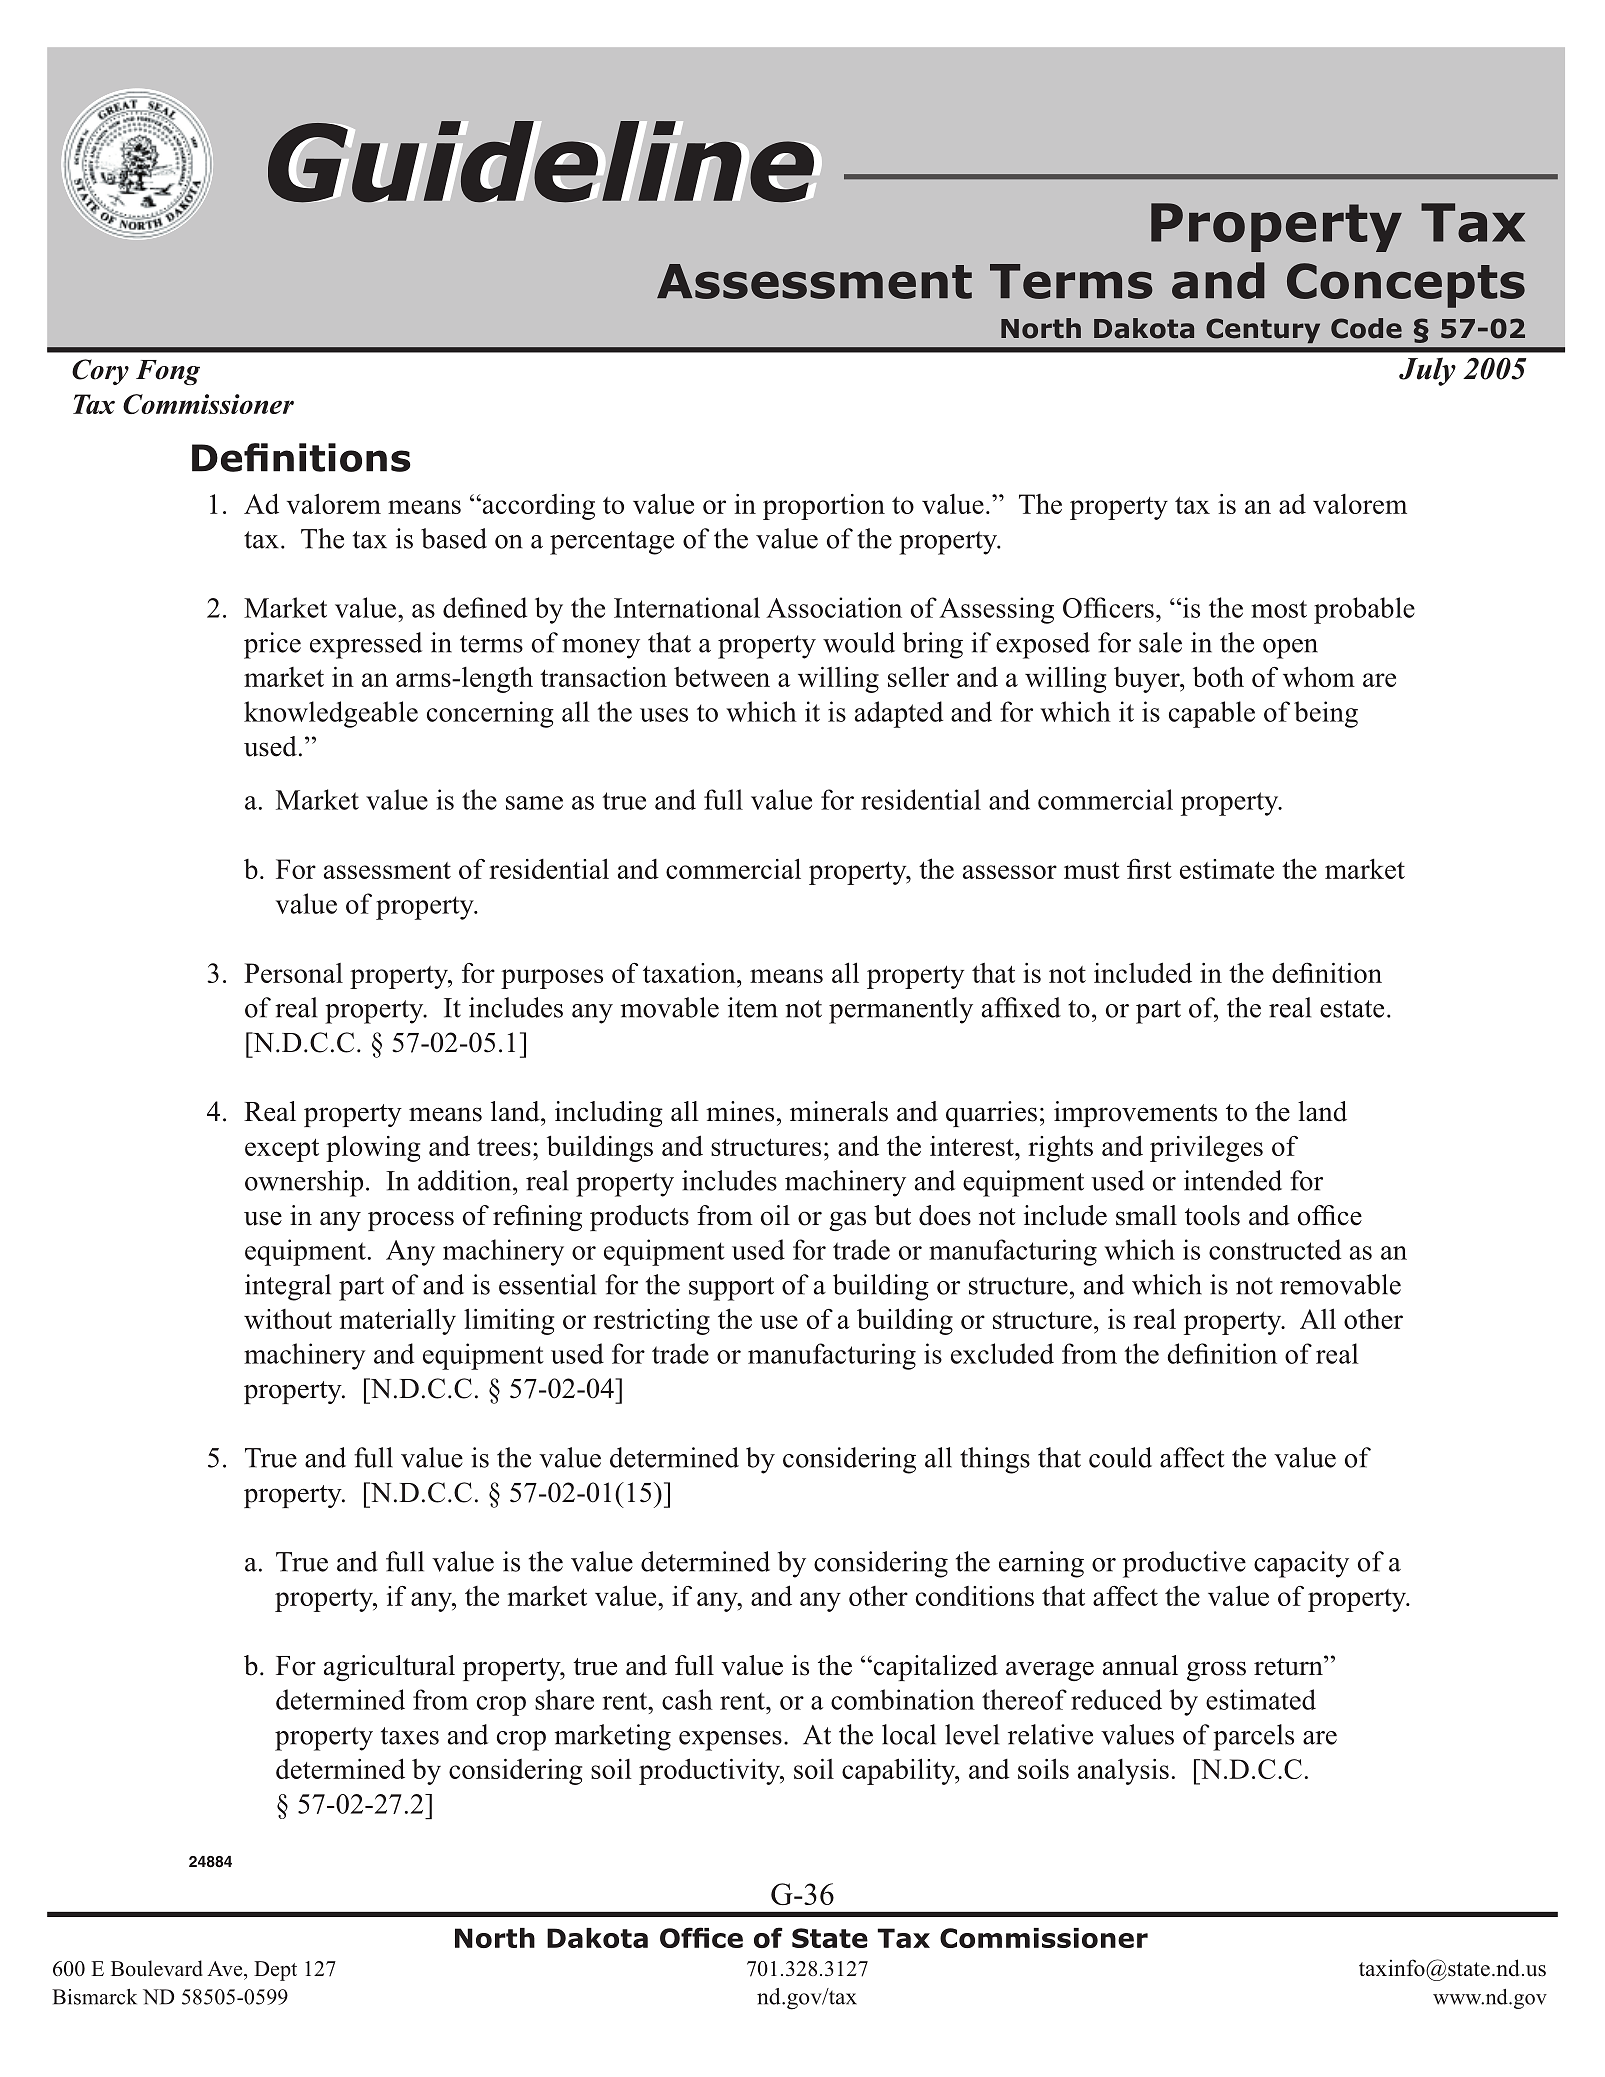  What do you see at coordinates (168, 372) in the screenshot?
I see `Fong` at bounding box center [168, 372].
